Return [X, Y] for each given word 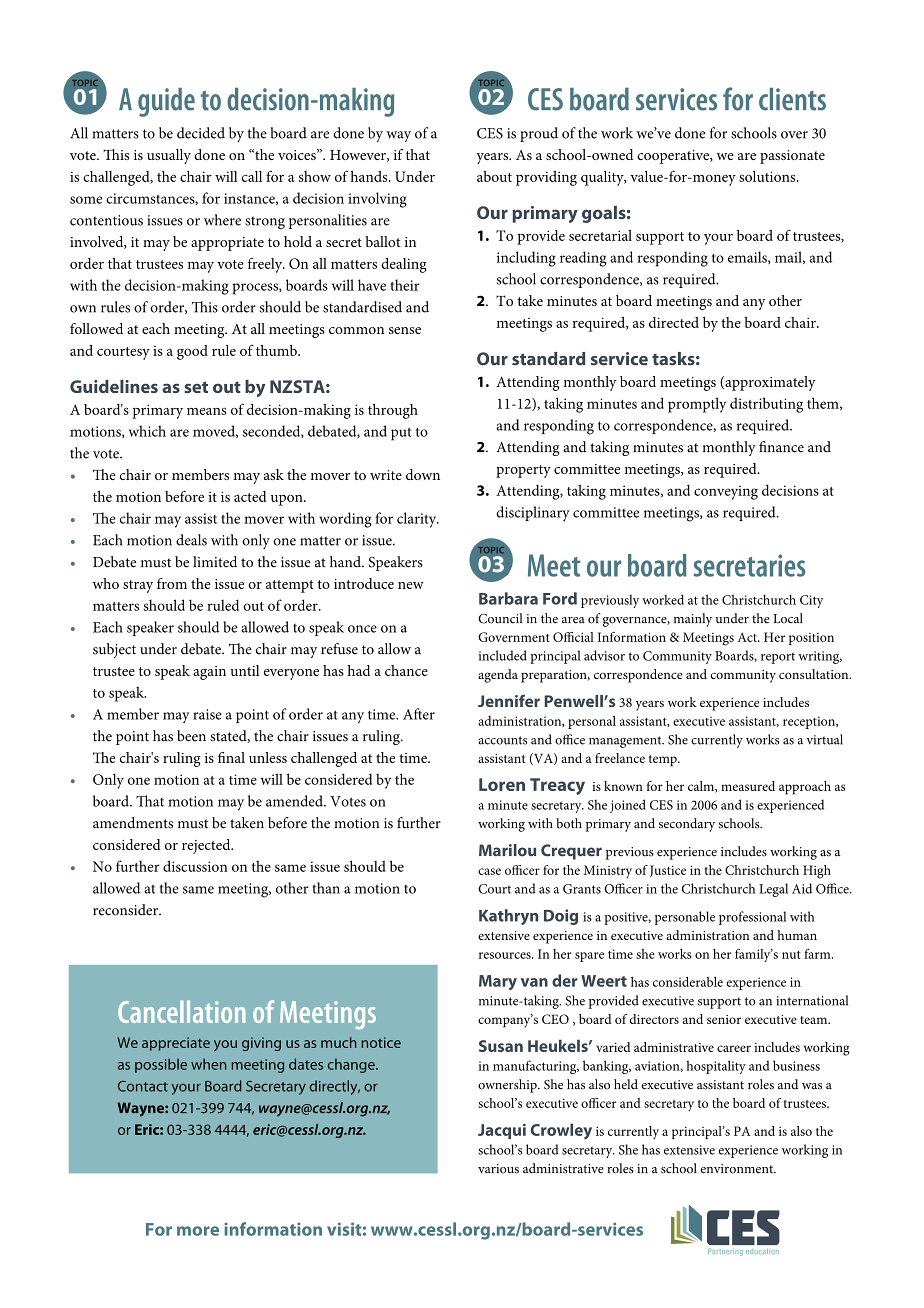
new [411, 585]
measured [748, 786]
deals [191, 540]
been [191, 736]
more [198, 1231]
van [534, 982]
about [494, 176]
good [192, 352]
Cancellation [181, 1011]
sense [405, 330]
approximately [769, 383]
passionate [792, 157]
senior [724, 1019]
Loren [502, 784]
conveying [726, 492]
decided [201, 133]
